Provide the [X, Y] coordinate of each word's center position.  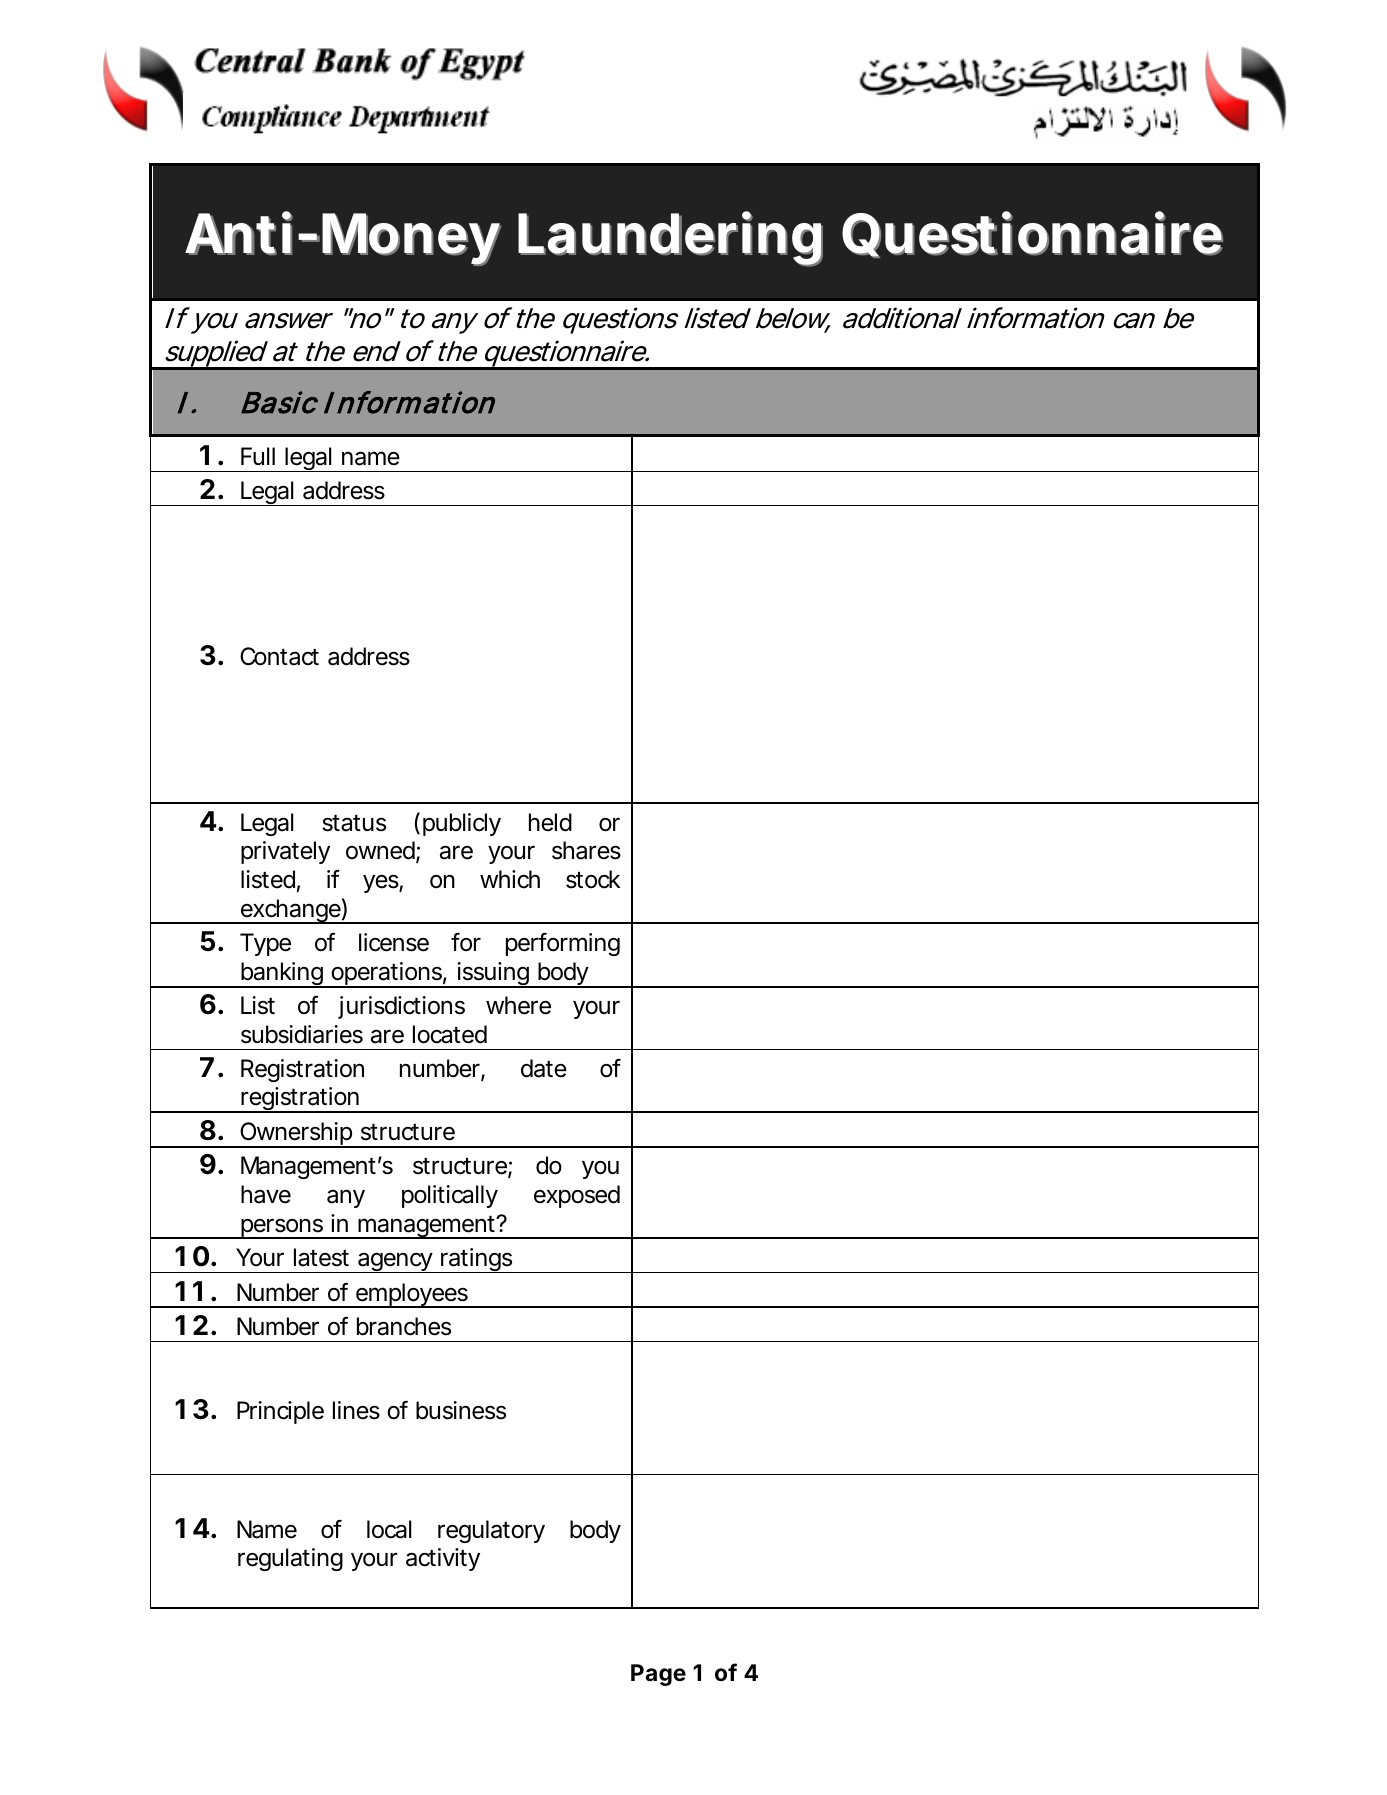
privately [285, 852]
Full [258, 456]
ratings [476, 1260]
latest [321, 1257]
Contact [279, 656]
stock [593, 879]
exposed [577, 1196]
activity [443, 1559]
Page [658, 1675]
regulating [290, 1559]
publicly [462, 824]
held [550, 822]
